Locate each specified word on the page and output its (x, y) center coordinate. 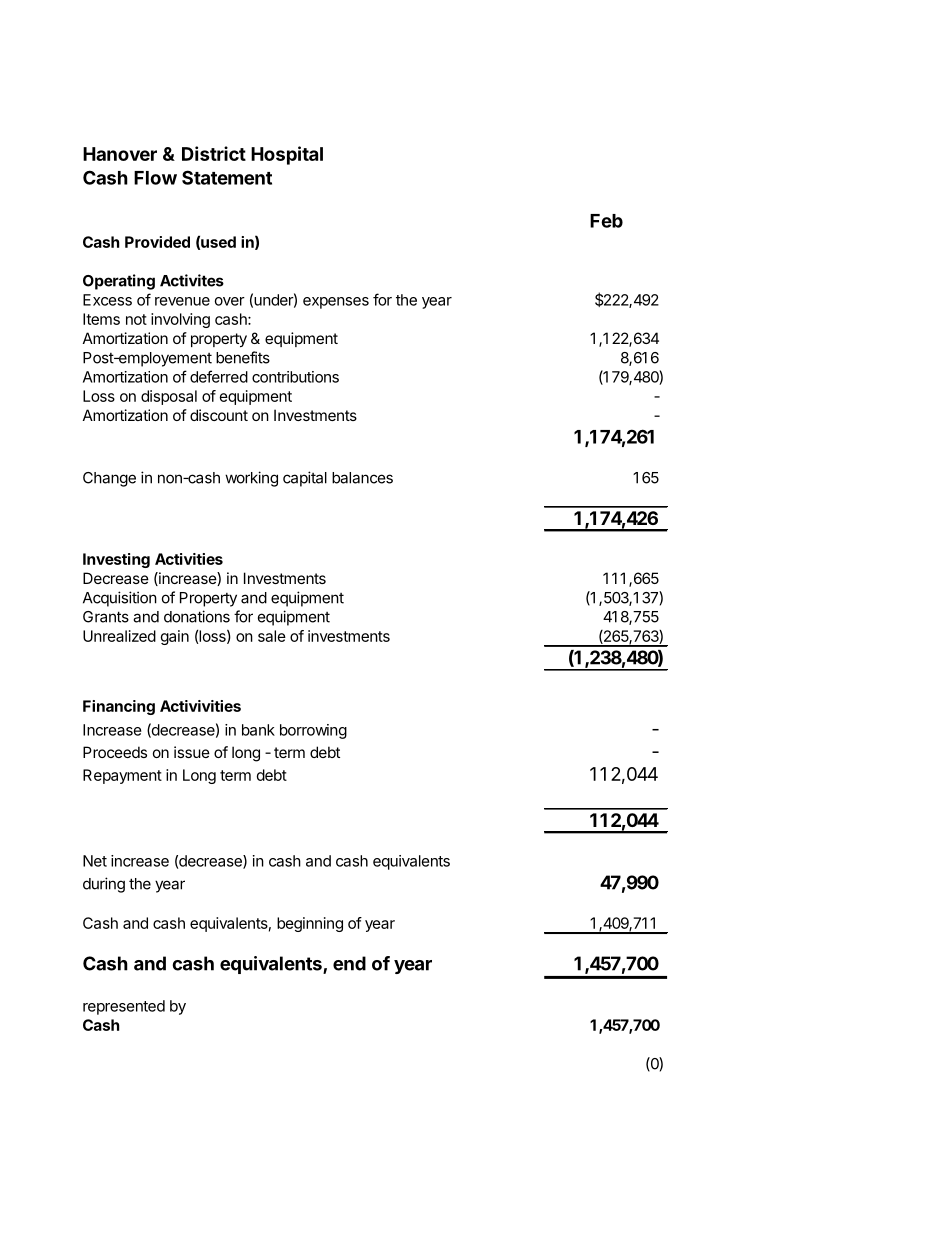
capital (305, 479)
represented (124, 1007)
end (349, 963)
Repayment (122, 776)
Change (109, 479)
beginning (310, 924)
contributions (295, 377)
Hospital (287, 155)
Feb (606, 221)
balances (362, 478)
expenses (336, 303)
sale (272, 636)
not (136, 319)
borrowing (313, 731)
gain (175, 637)
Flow (155, 178)
